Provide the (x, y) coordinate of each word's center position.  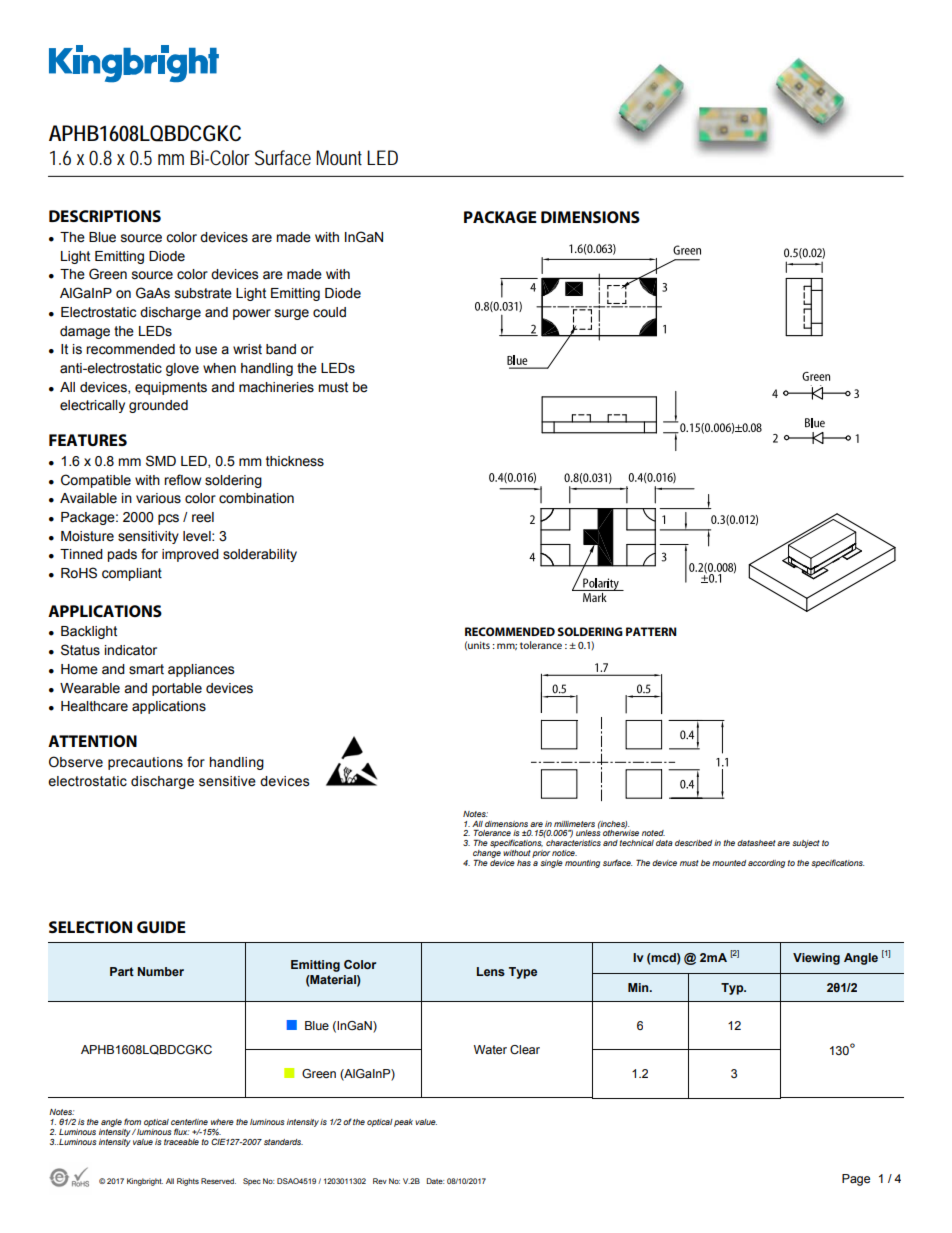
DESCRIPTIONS (105, 216)
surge (292, 314)
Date (435, 1181)
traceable (181, 1142)
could (329, 312)
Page (856, 1180)
